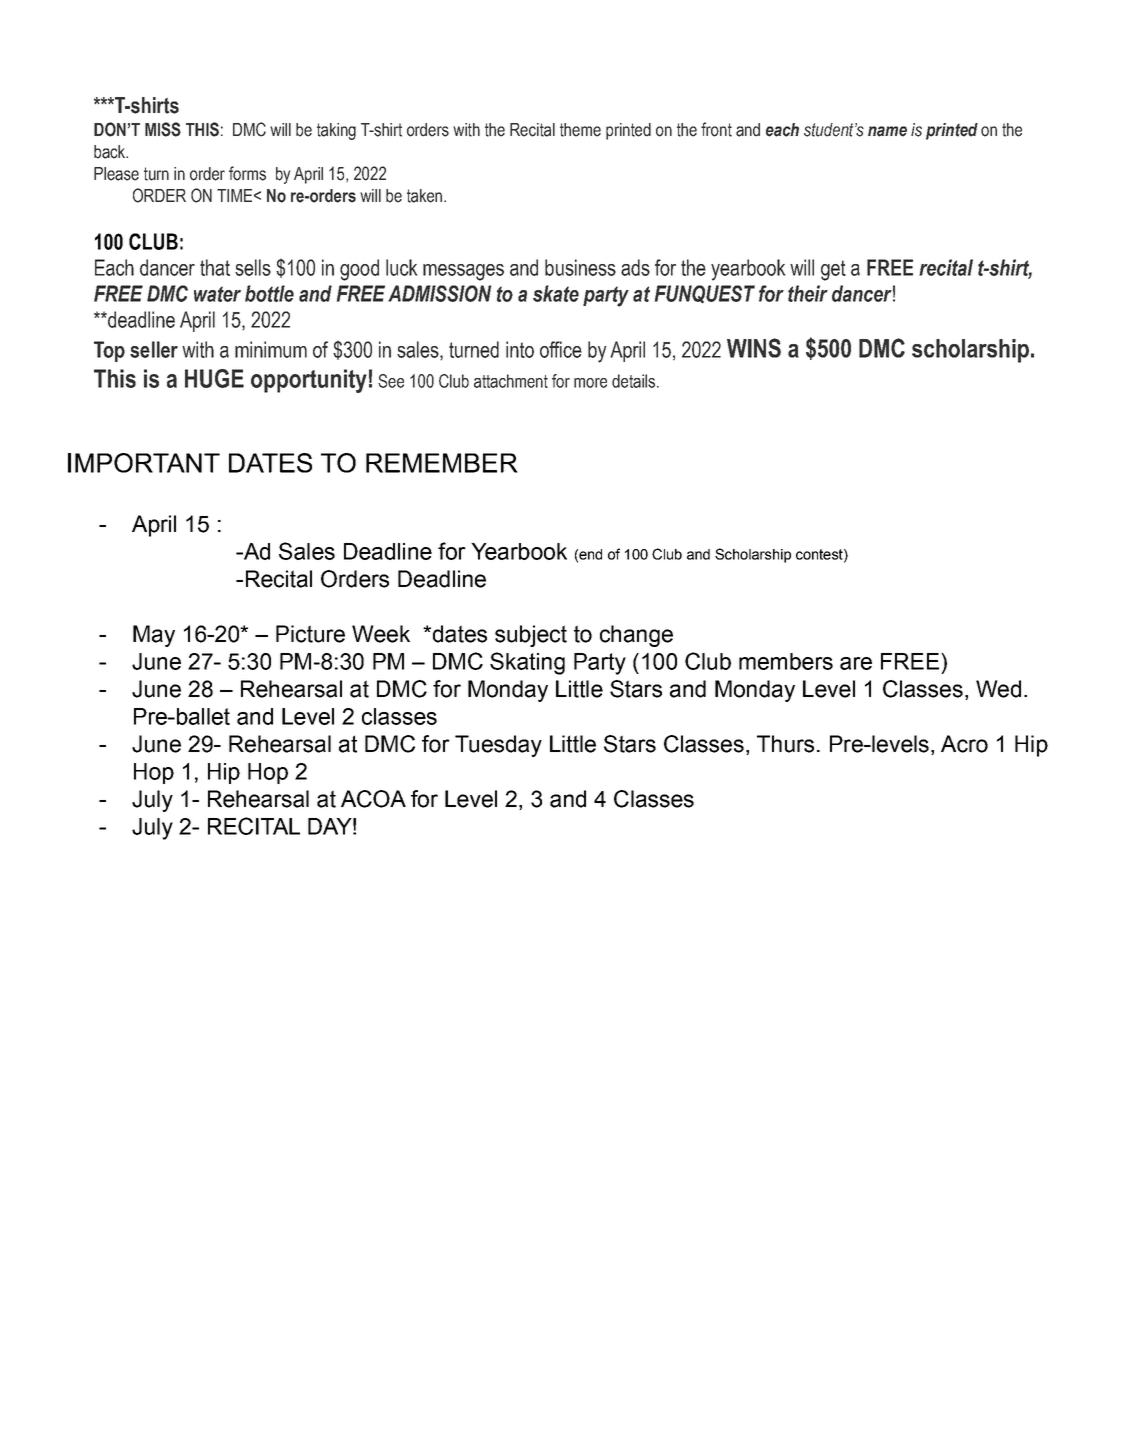  What do you see at coordinates (144, 463) in the document?
I see `IMPORTANT` at bounding box center [144, 463].
